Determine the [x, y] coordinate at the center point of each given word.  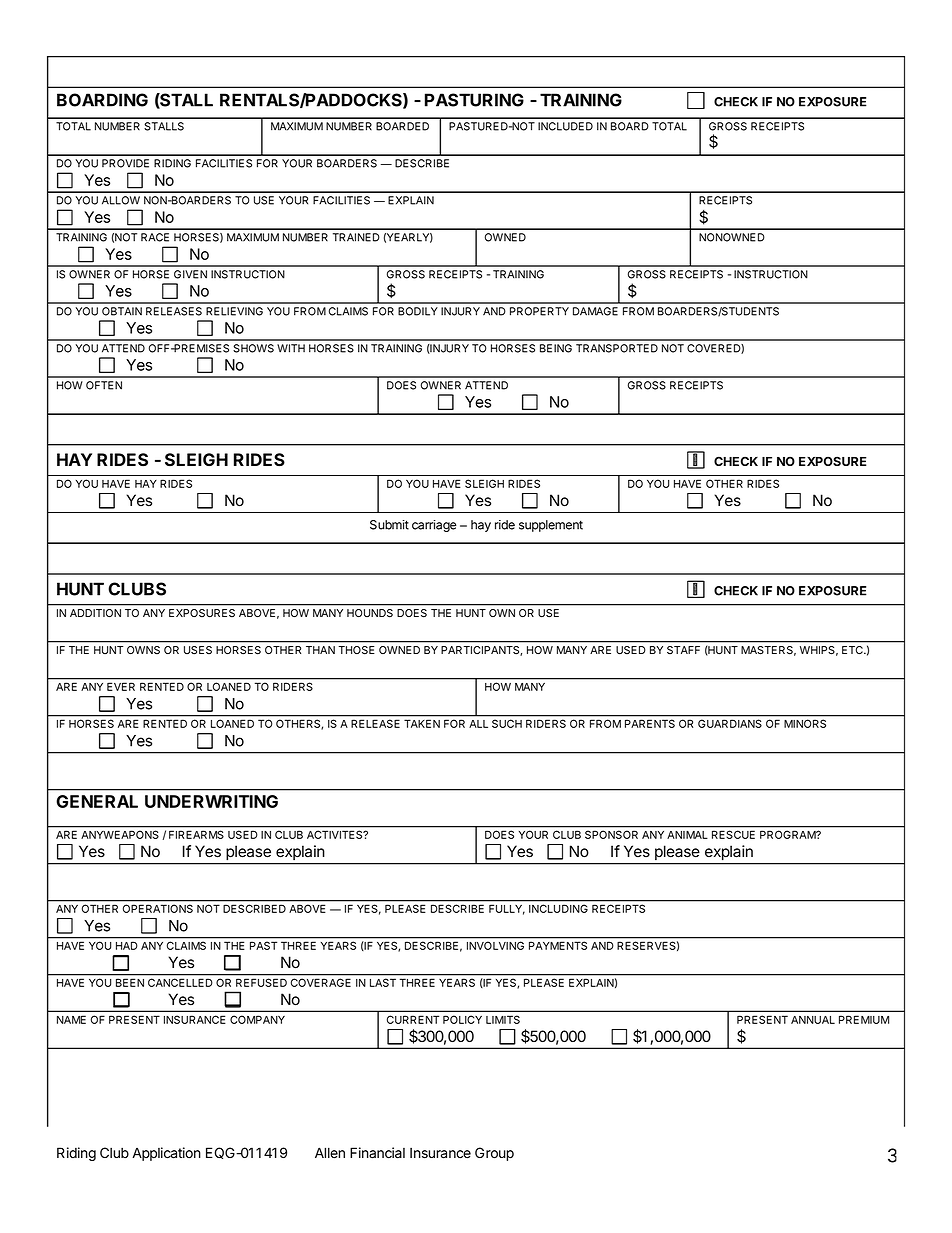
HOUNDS [370, 613]
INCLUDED [565, 126]
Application [166, 1154]
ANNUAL [813, 1020]
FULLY [507, 909]
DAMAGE [595, 311]
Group [494, 1154]
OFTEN [104, 385]
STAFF [683, 650]
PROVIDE [125, 163]
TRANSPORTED [617, 348]
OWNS [143, 650]
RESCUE [733, 835]
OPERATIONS [158, 909]
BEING [556, 348]
